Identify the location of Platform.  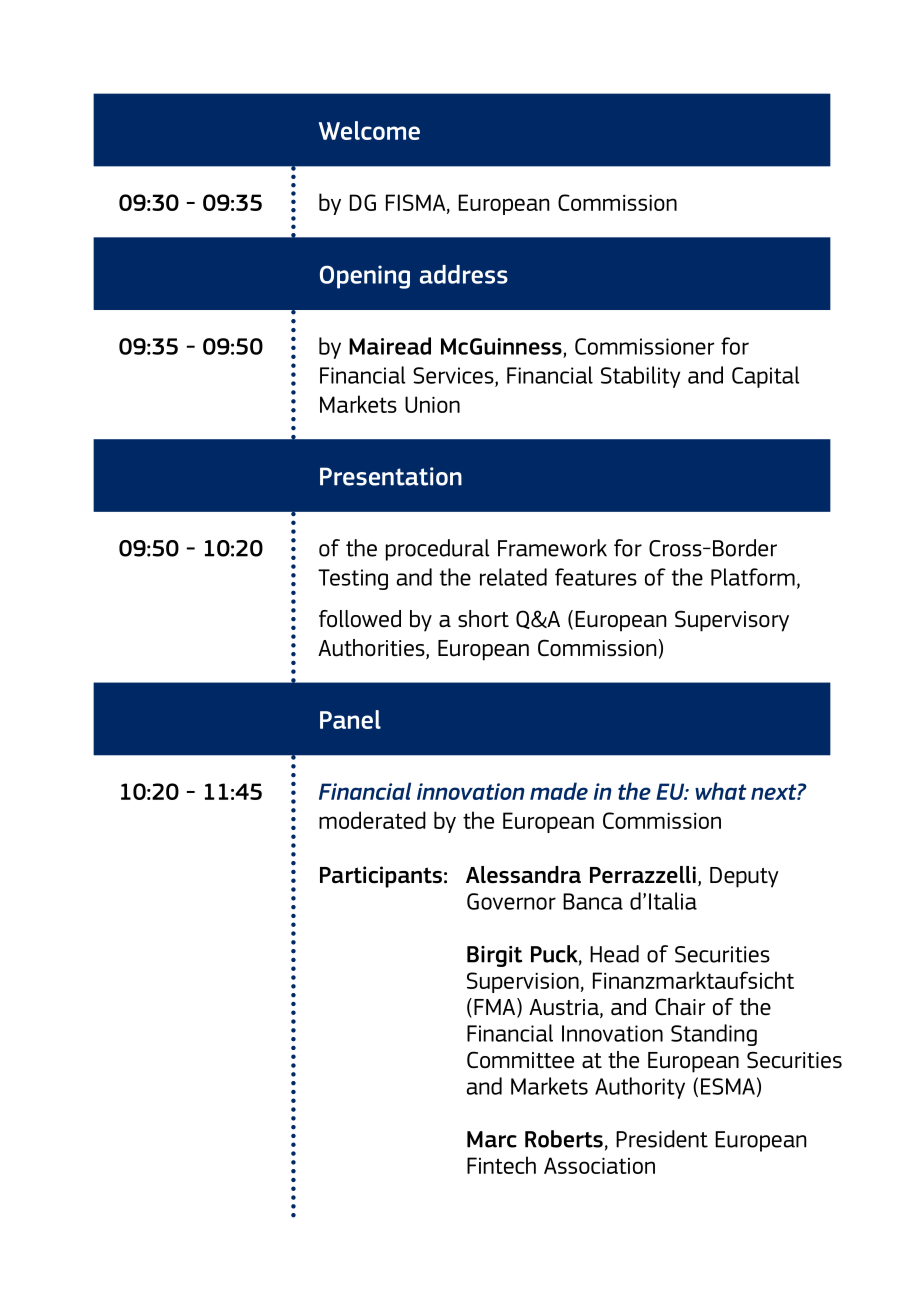
(753, 577).
